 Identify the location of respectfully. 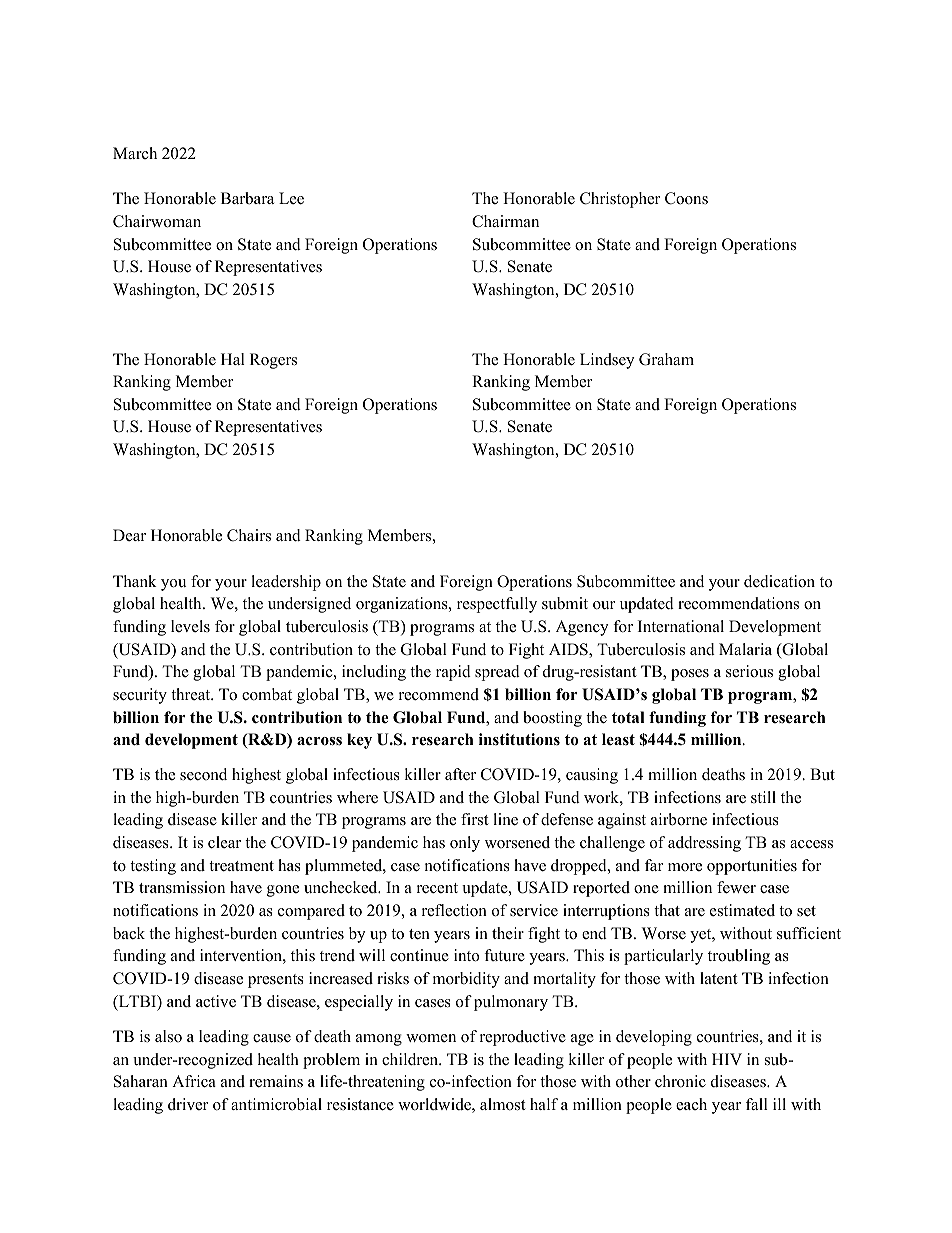
(497, 605).
